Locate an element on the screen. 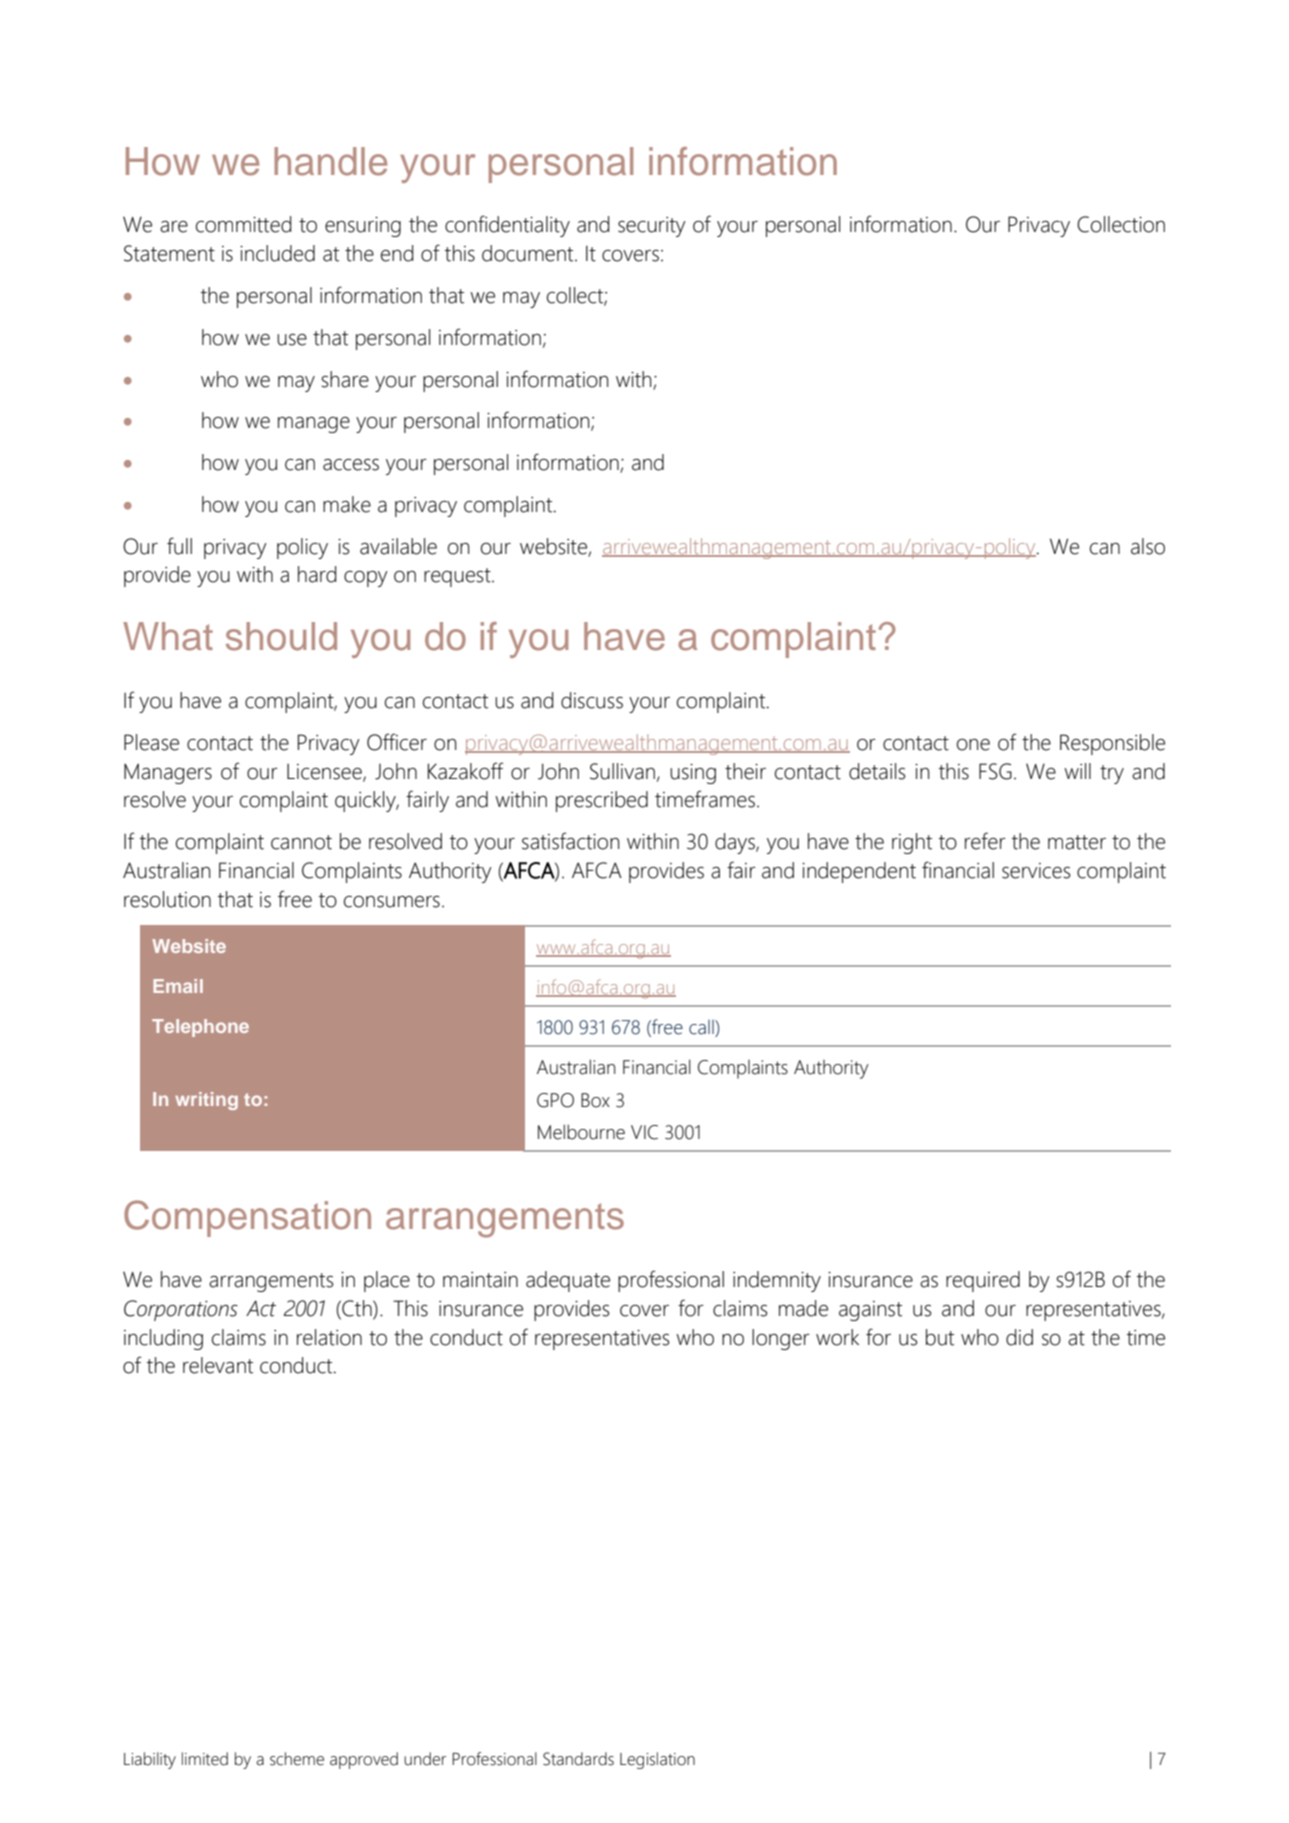  Legislation is located at coordinates (657, 1760).
